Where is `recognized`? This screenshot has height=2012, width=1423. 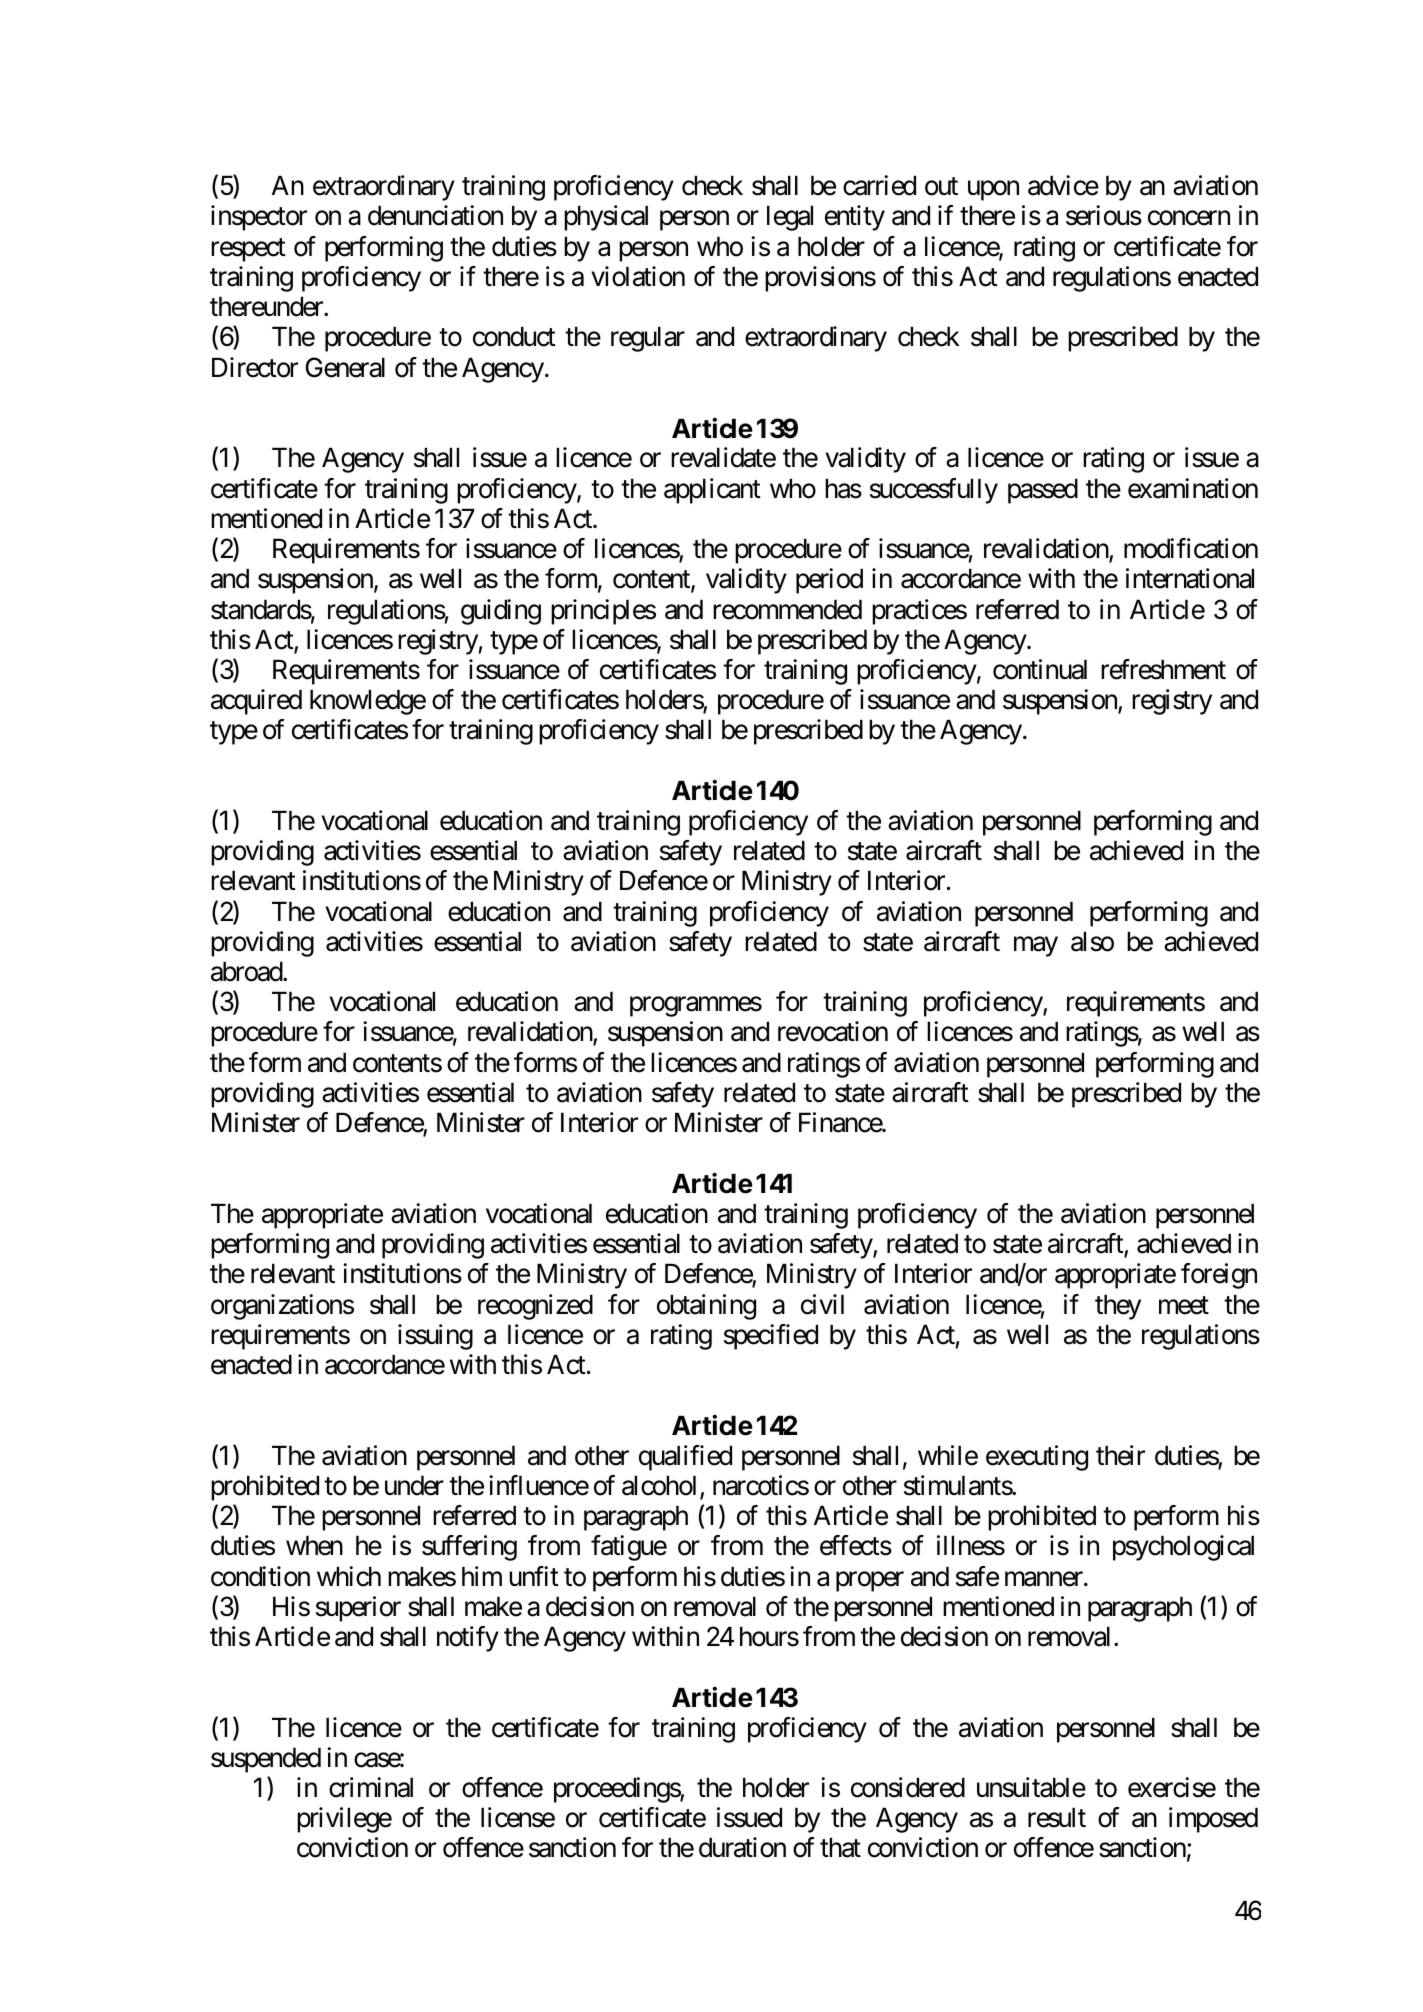
recognized is located at coordinates (535, 1307).
